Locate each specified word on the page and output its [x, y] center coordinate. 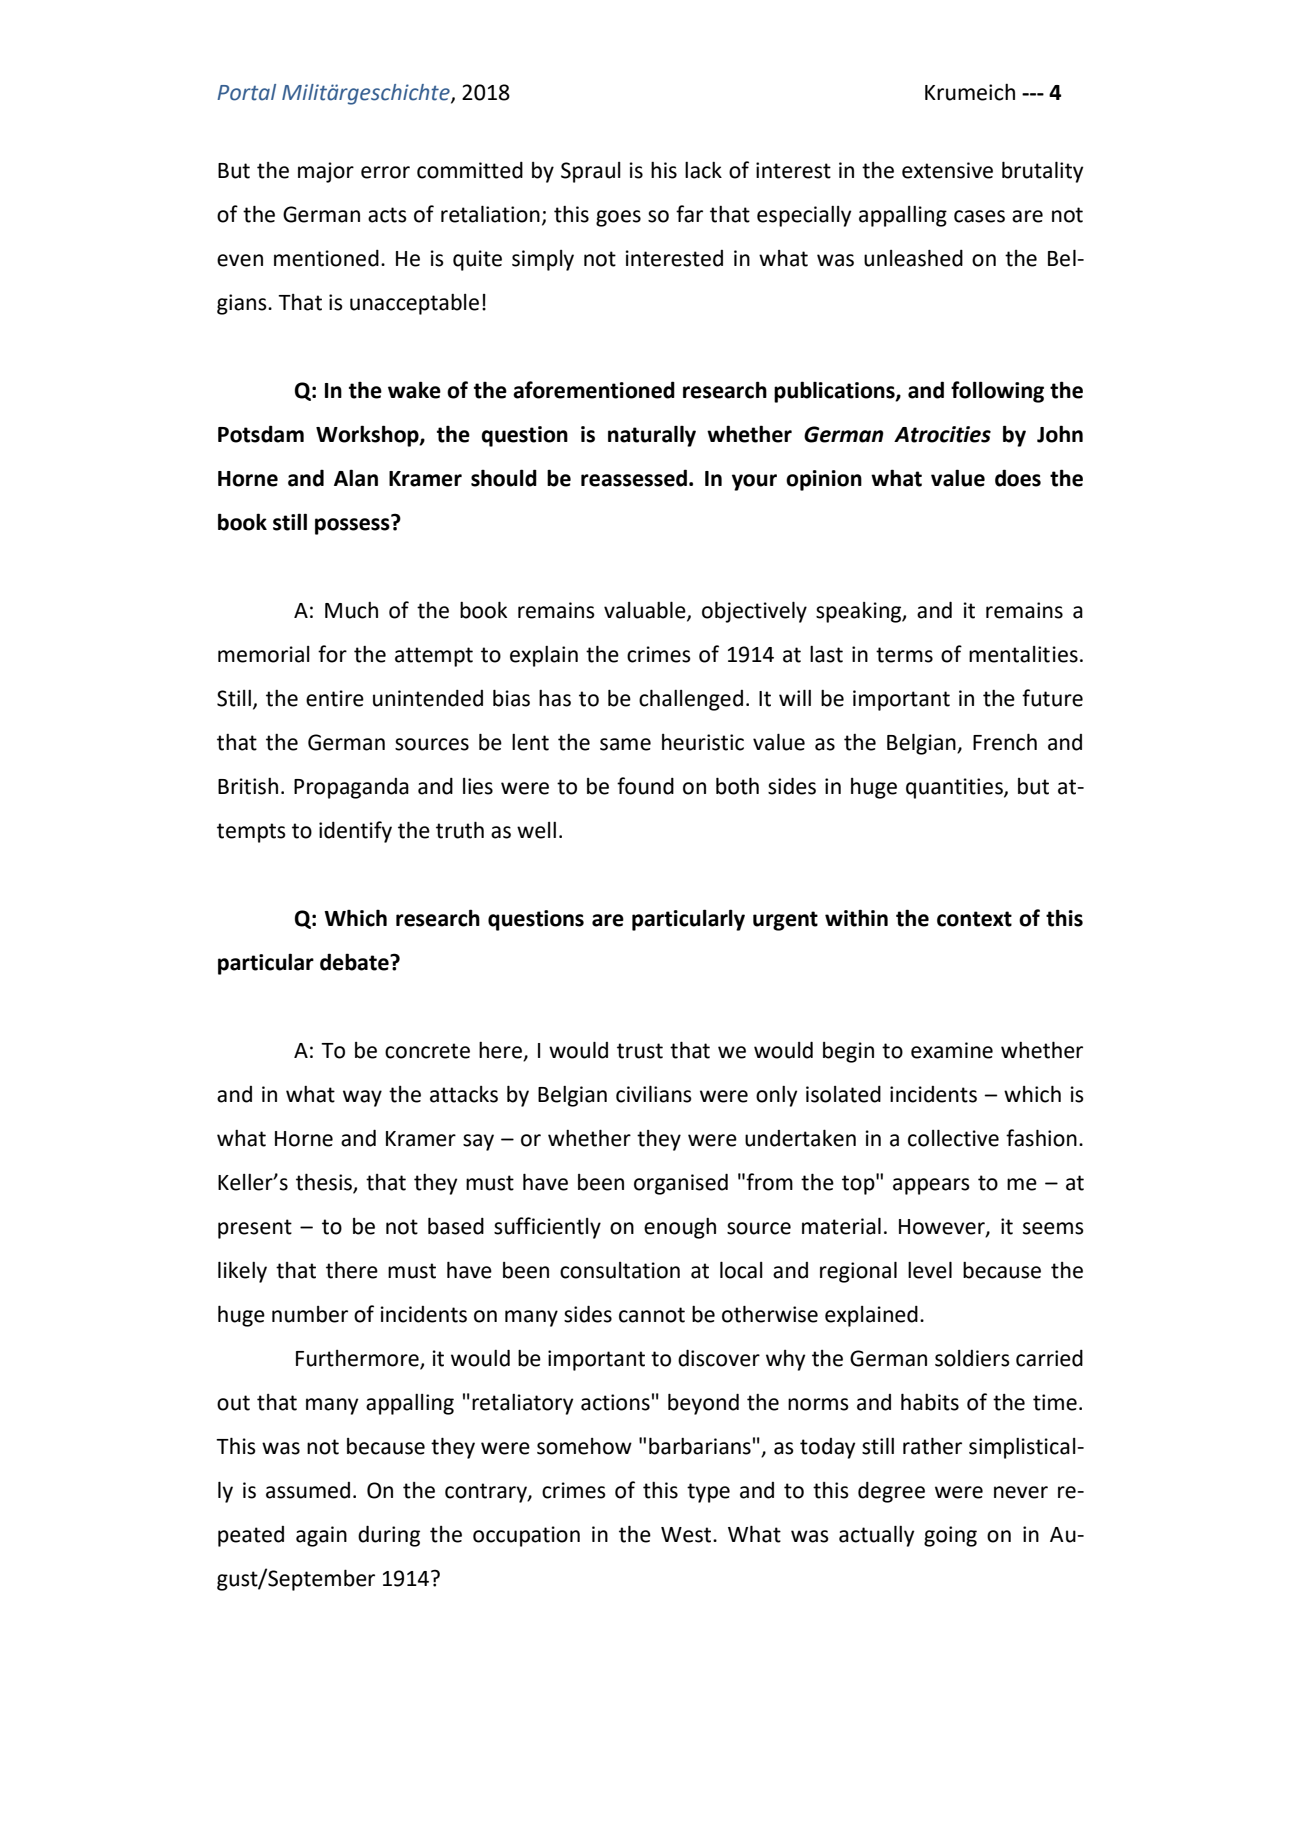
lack [703, 170]
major [326, 172]
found [645, 786]
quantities [955, 788]
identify [355, 832]
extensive [947, 170]
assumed [308, 1490]
